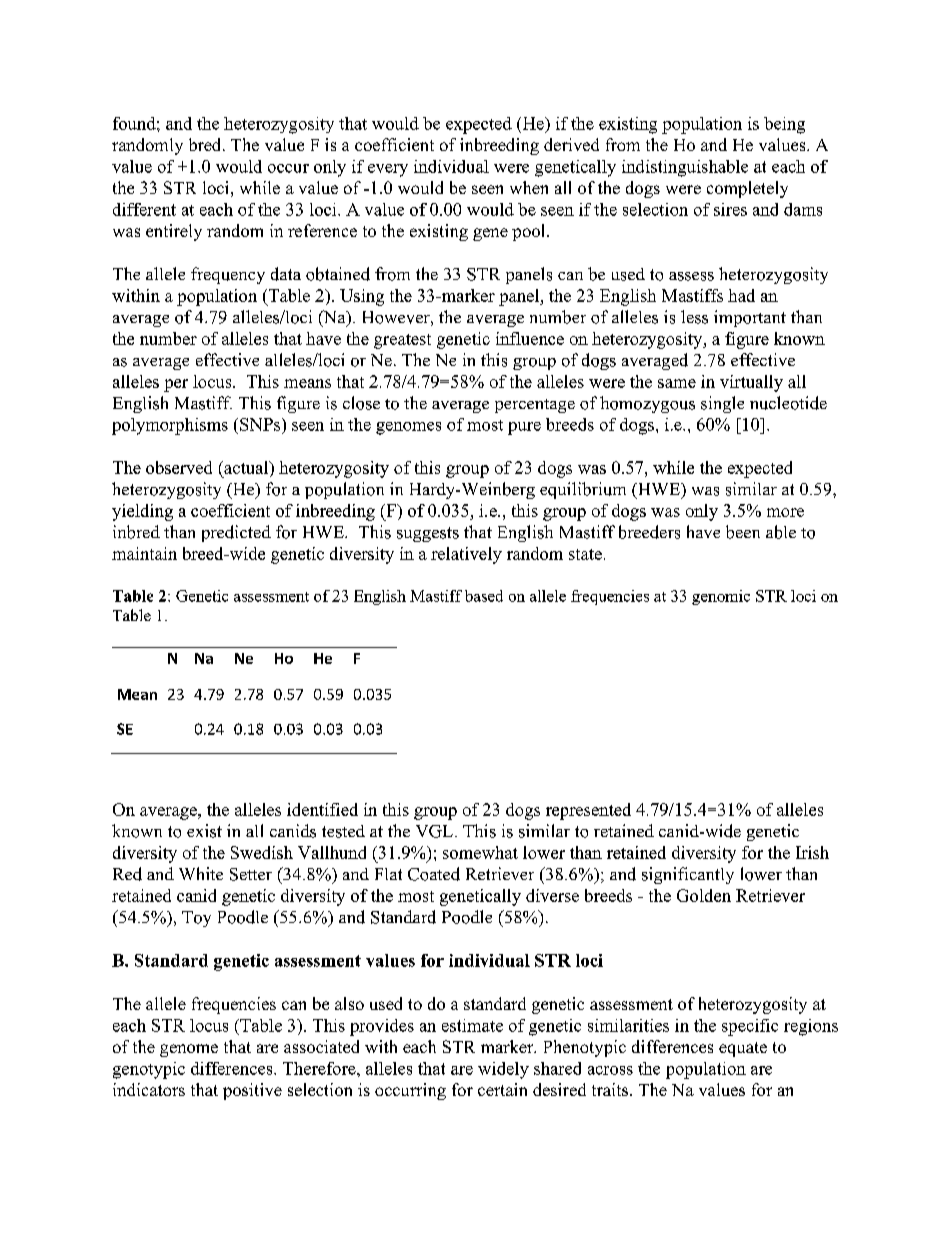  I want to click on positive, so click(252, 1091).
